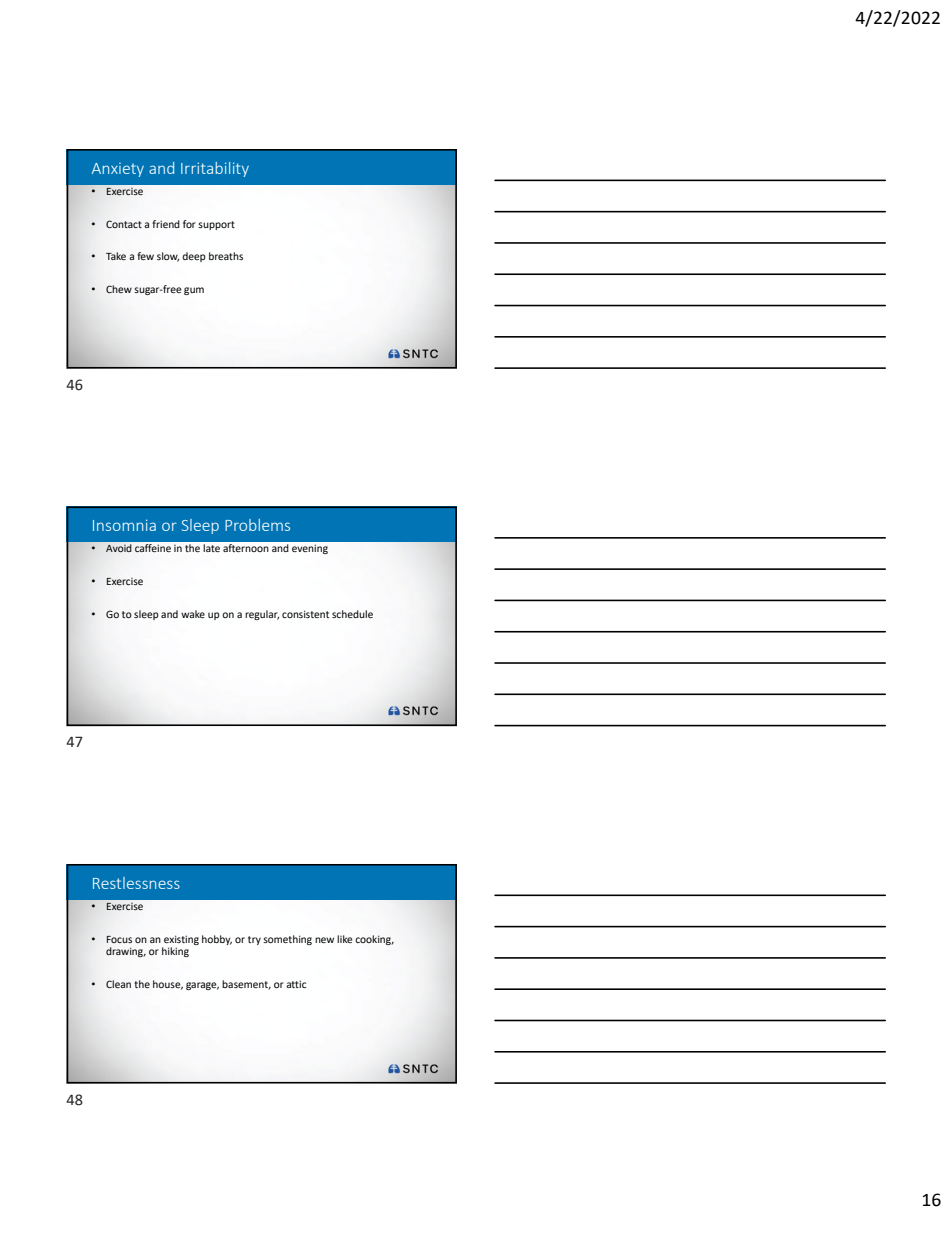 The image size is (952, 1233). Describe the element at coordinates (217, 940) in the page. I see `hobby` at that location.
